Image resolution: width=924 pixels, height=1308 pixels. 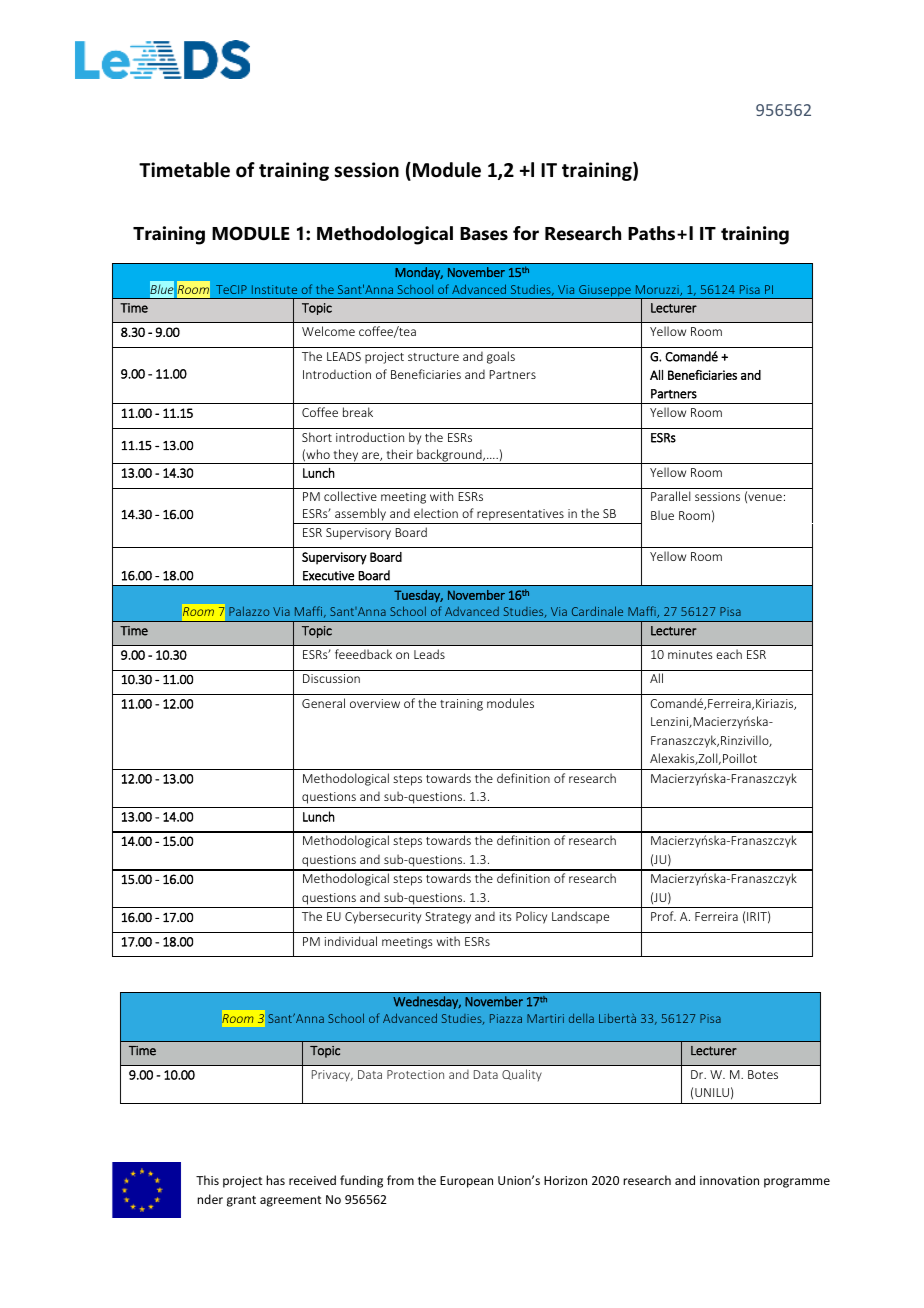 What do you see at coordinates (317, 437) in the screenshot?
I see `Short` at bounding box center [317, 437].
